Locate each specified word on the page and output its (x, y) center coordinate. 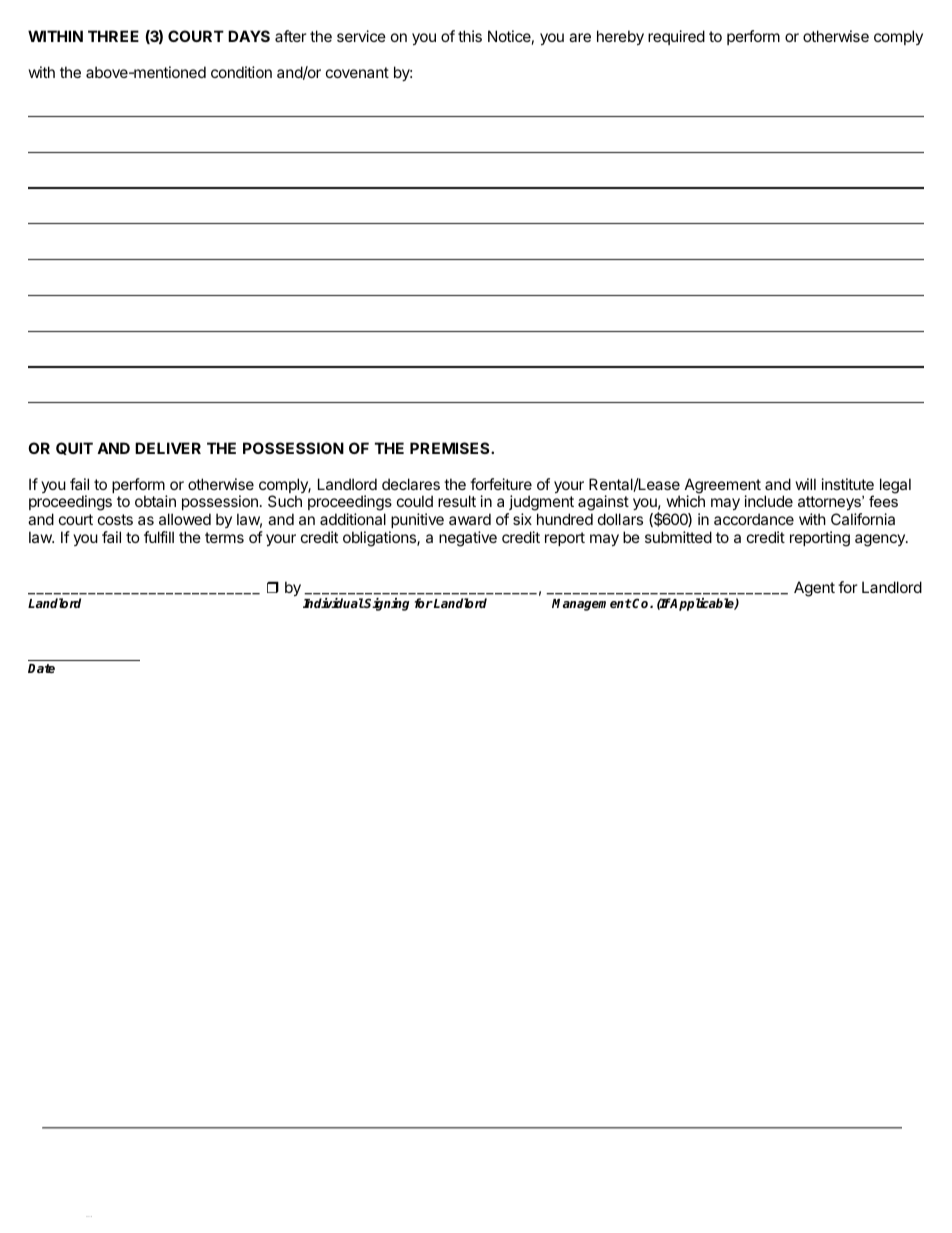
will (806, 484)
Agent (814, 589)
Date (41, 668)
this (470, 36)
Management (592, 605)
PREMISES (451, 448)
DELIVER (168, 448)
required (676, 37)
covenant (357, 72)
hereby (620, 37)
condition (241, 72)
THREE (113, 36)
